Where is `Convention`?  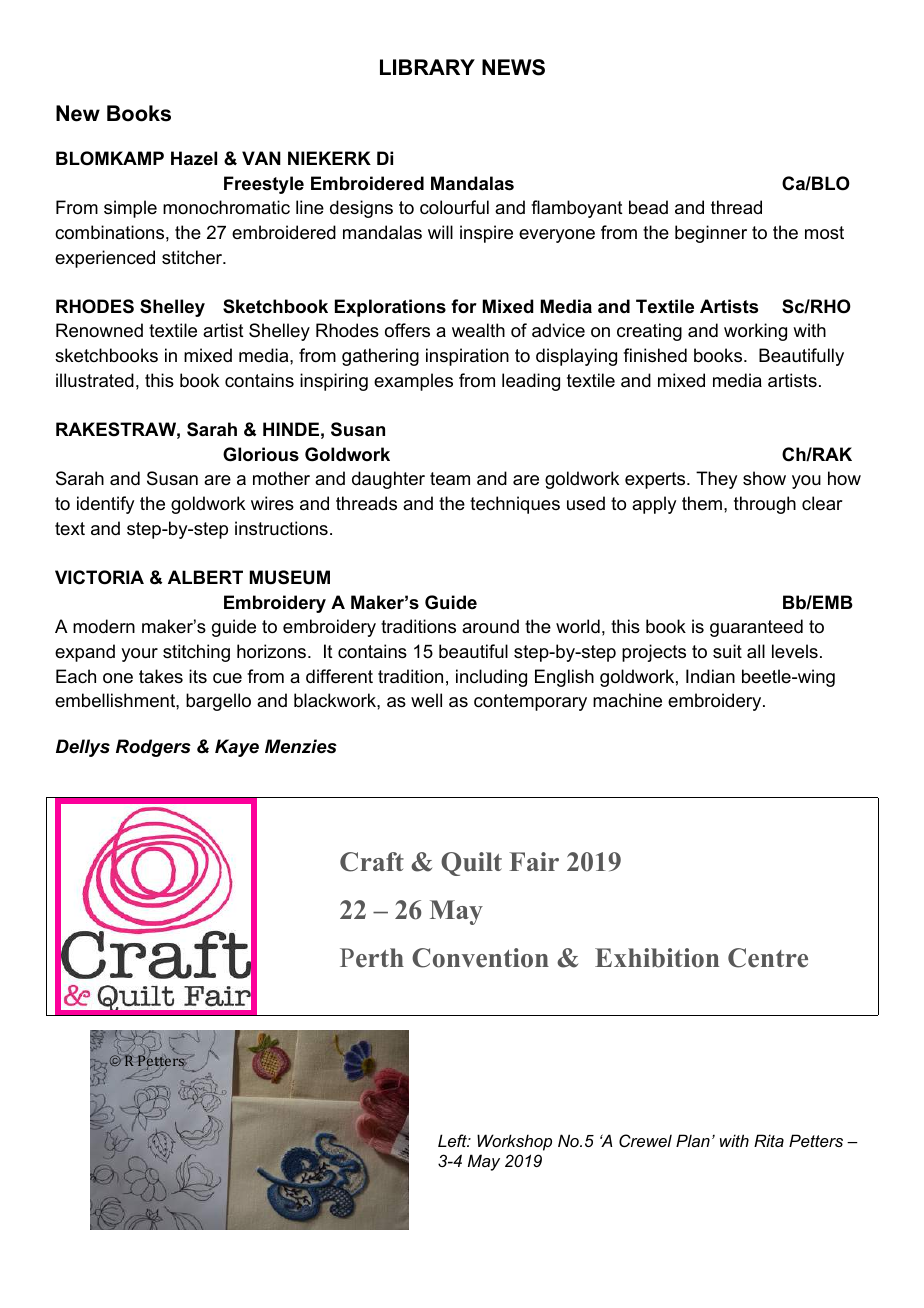
Convention is located at coordinates (480, 958).
